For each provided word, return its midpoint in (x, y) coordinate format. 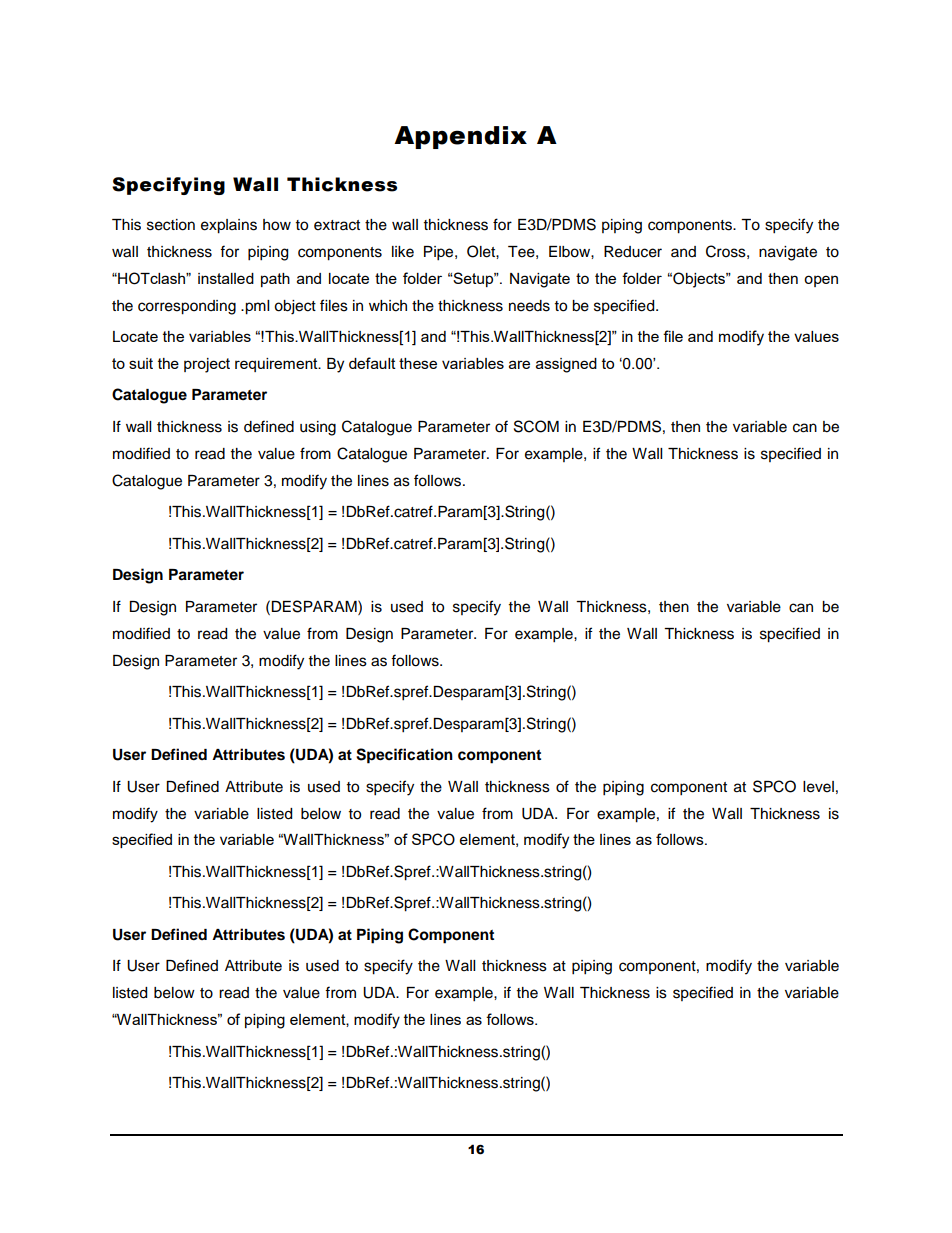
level (818, 787)
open (821, 281)
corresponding (187, 307)
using (318, 428)
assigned (566, 365)
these (418, 363)
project (207, 365)
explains (229, 226)
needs (529, 306)
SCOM (536, 426)
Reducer (633, 252)
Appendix (460, 137)
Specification (404, 756)
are (519, 364)
